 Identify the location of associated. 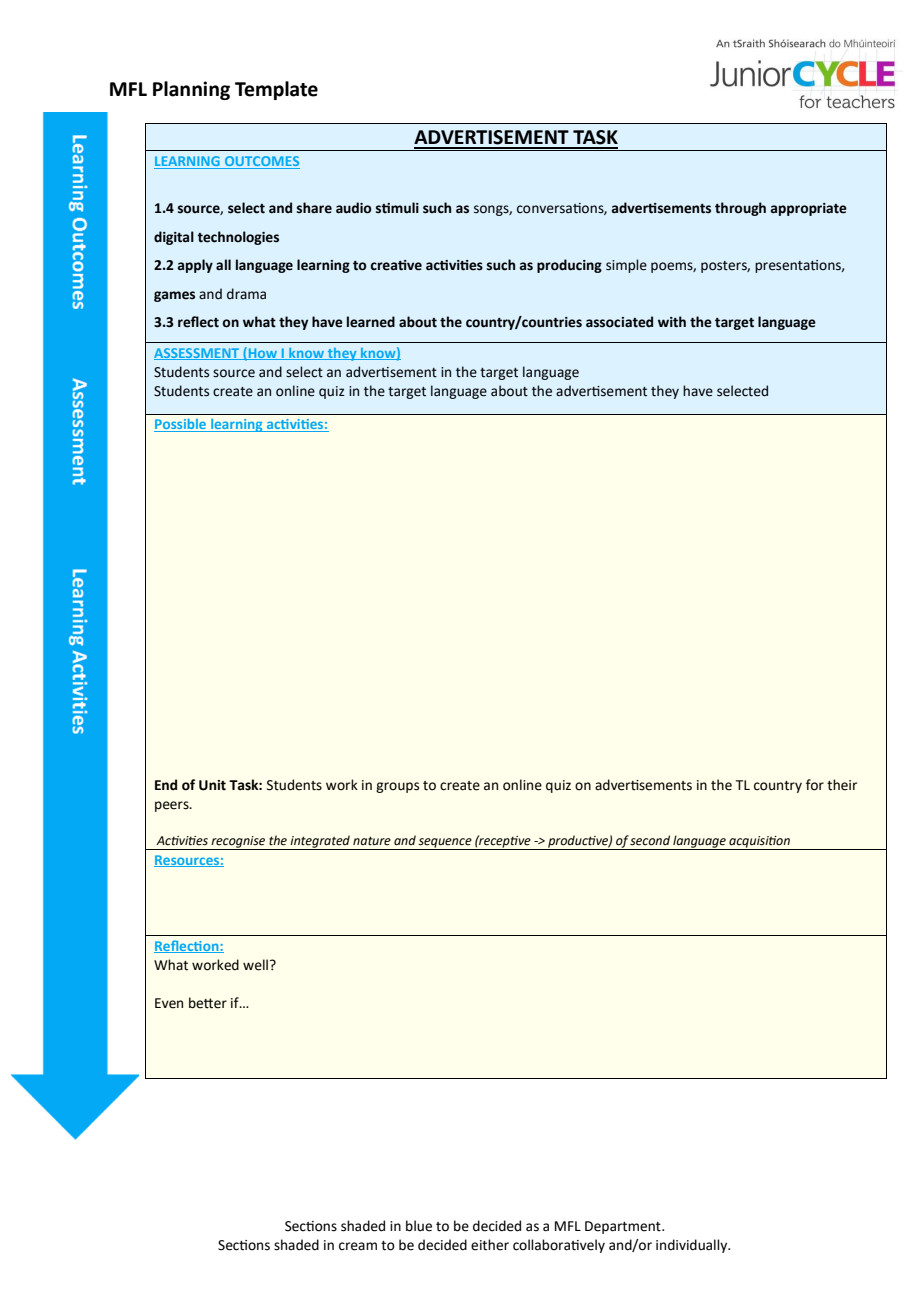
(619, 322).
